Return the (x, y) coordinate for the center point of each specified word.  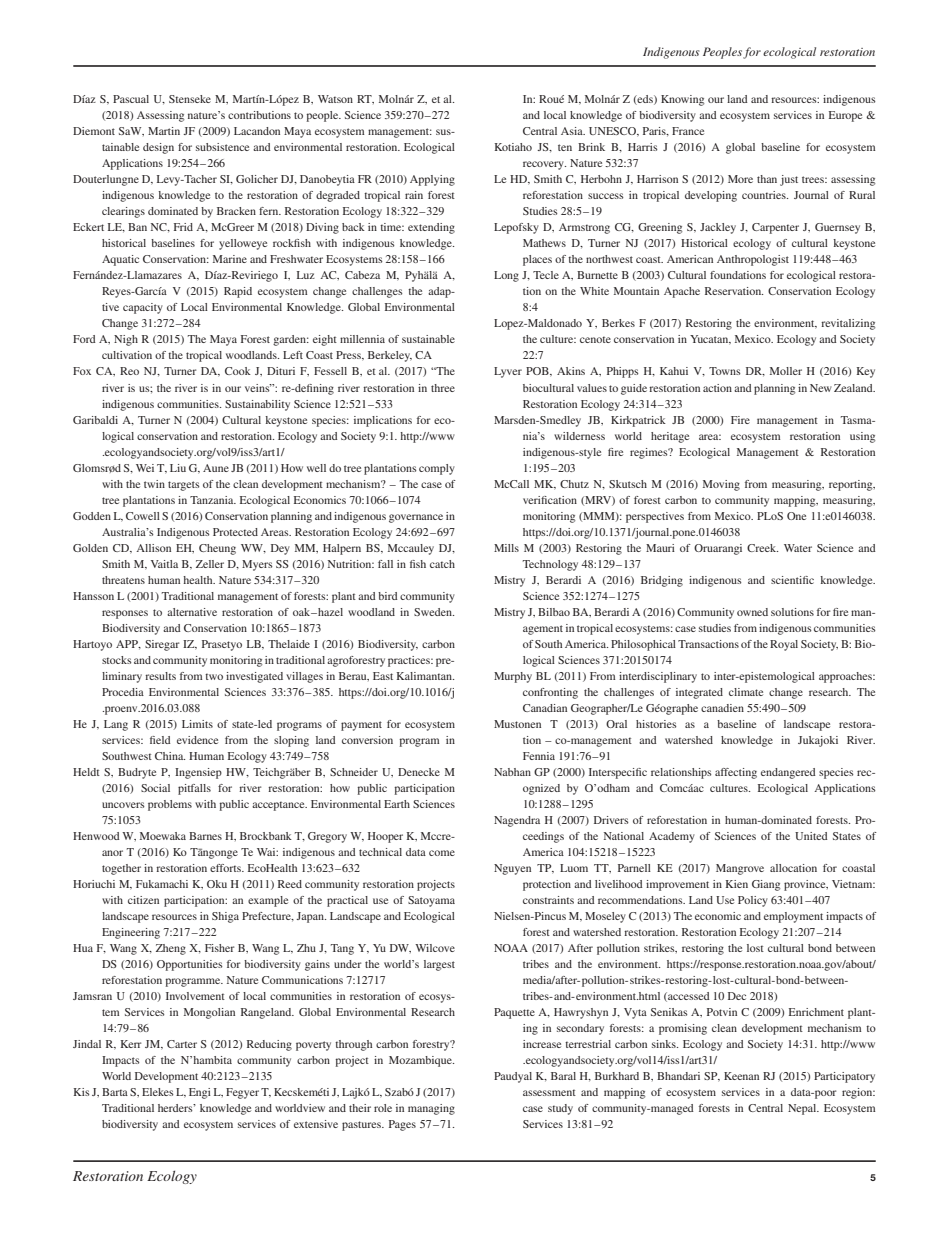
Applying (432, 180)
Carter (182, 1044)
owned (752, 612)
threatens (123, 580)
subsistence (222, 147)
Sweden (434, 612)
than (767, 179)
